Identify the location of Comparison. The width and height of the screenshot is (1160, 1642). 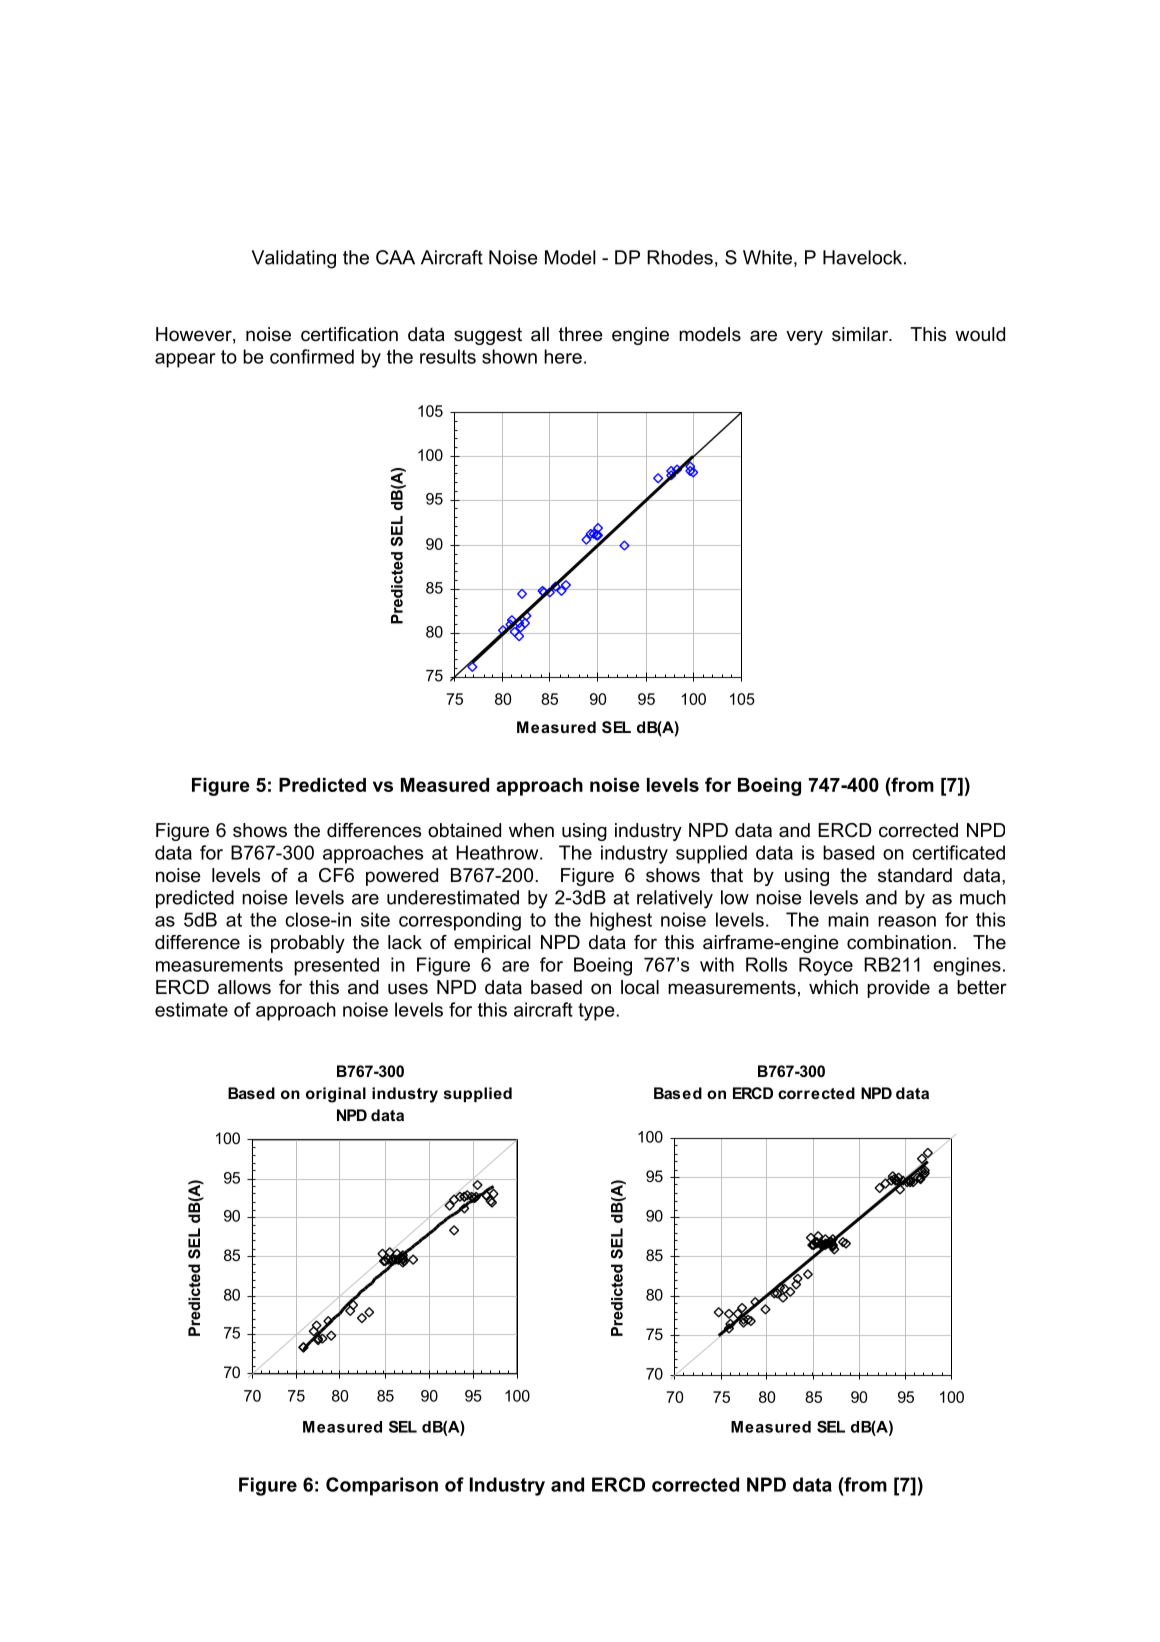
(382, 1486).
